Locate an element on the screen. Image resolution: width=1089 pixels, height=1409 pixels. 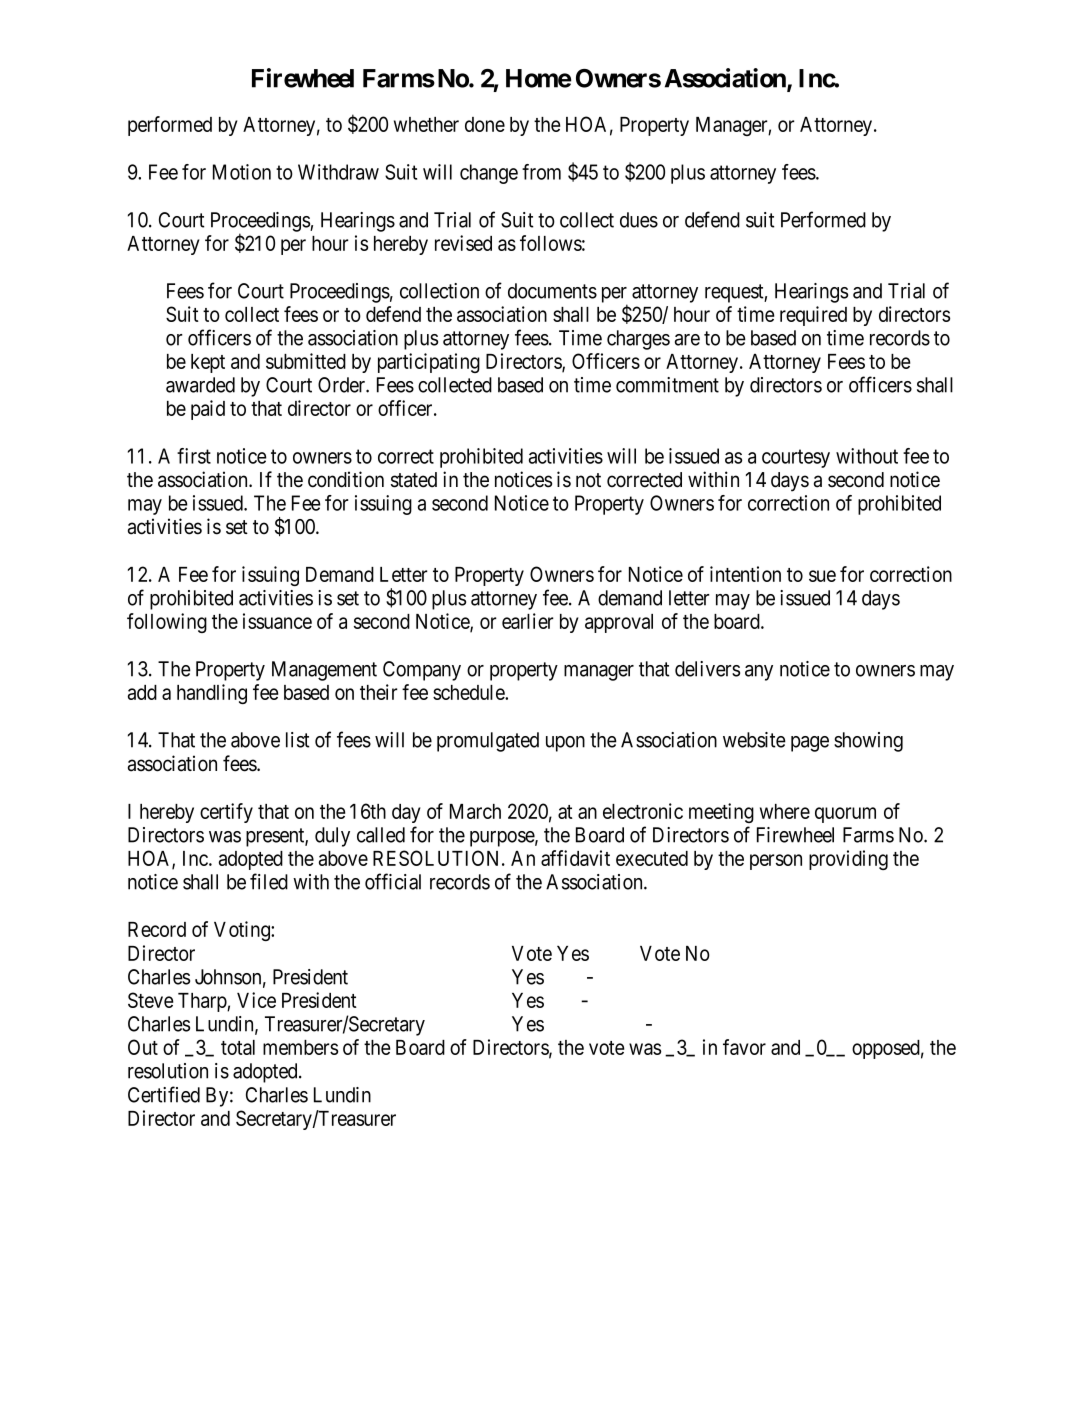
intention is located at coordinates (745, 574).
